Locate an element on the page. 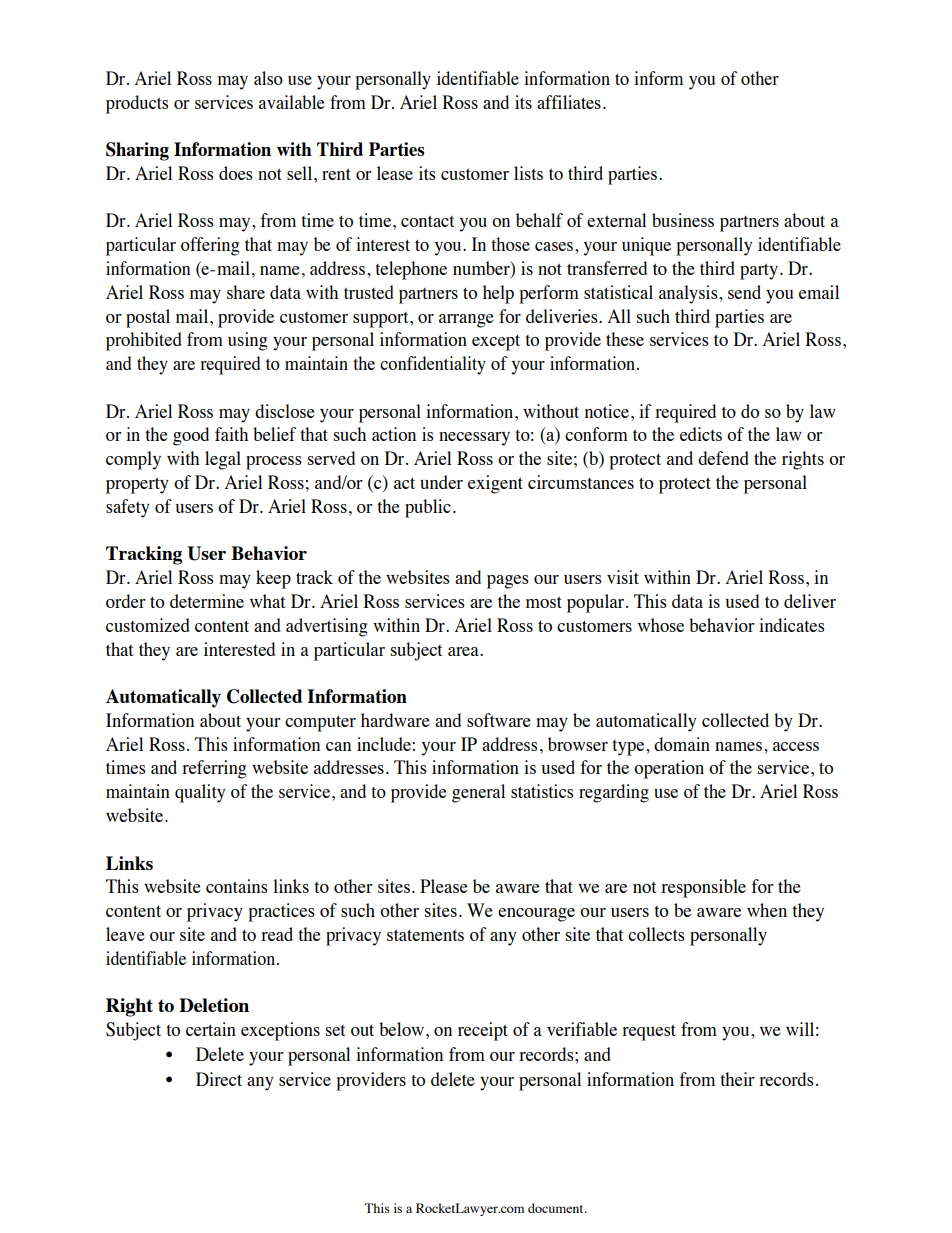 The height and width of the document is (1233, 952). whose is located at coordinates (661, 625).
